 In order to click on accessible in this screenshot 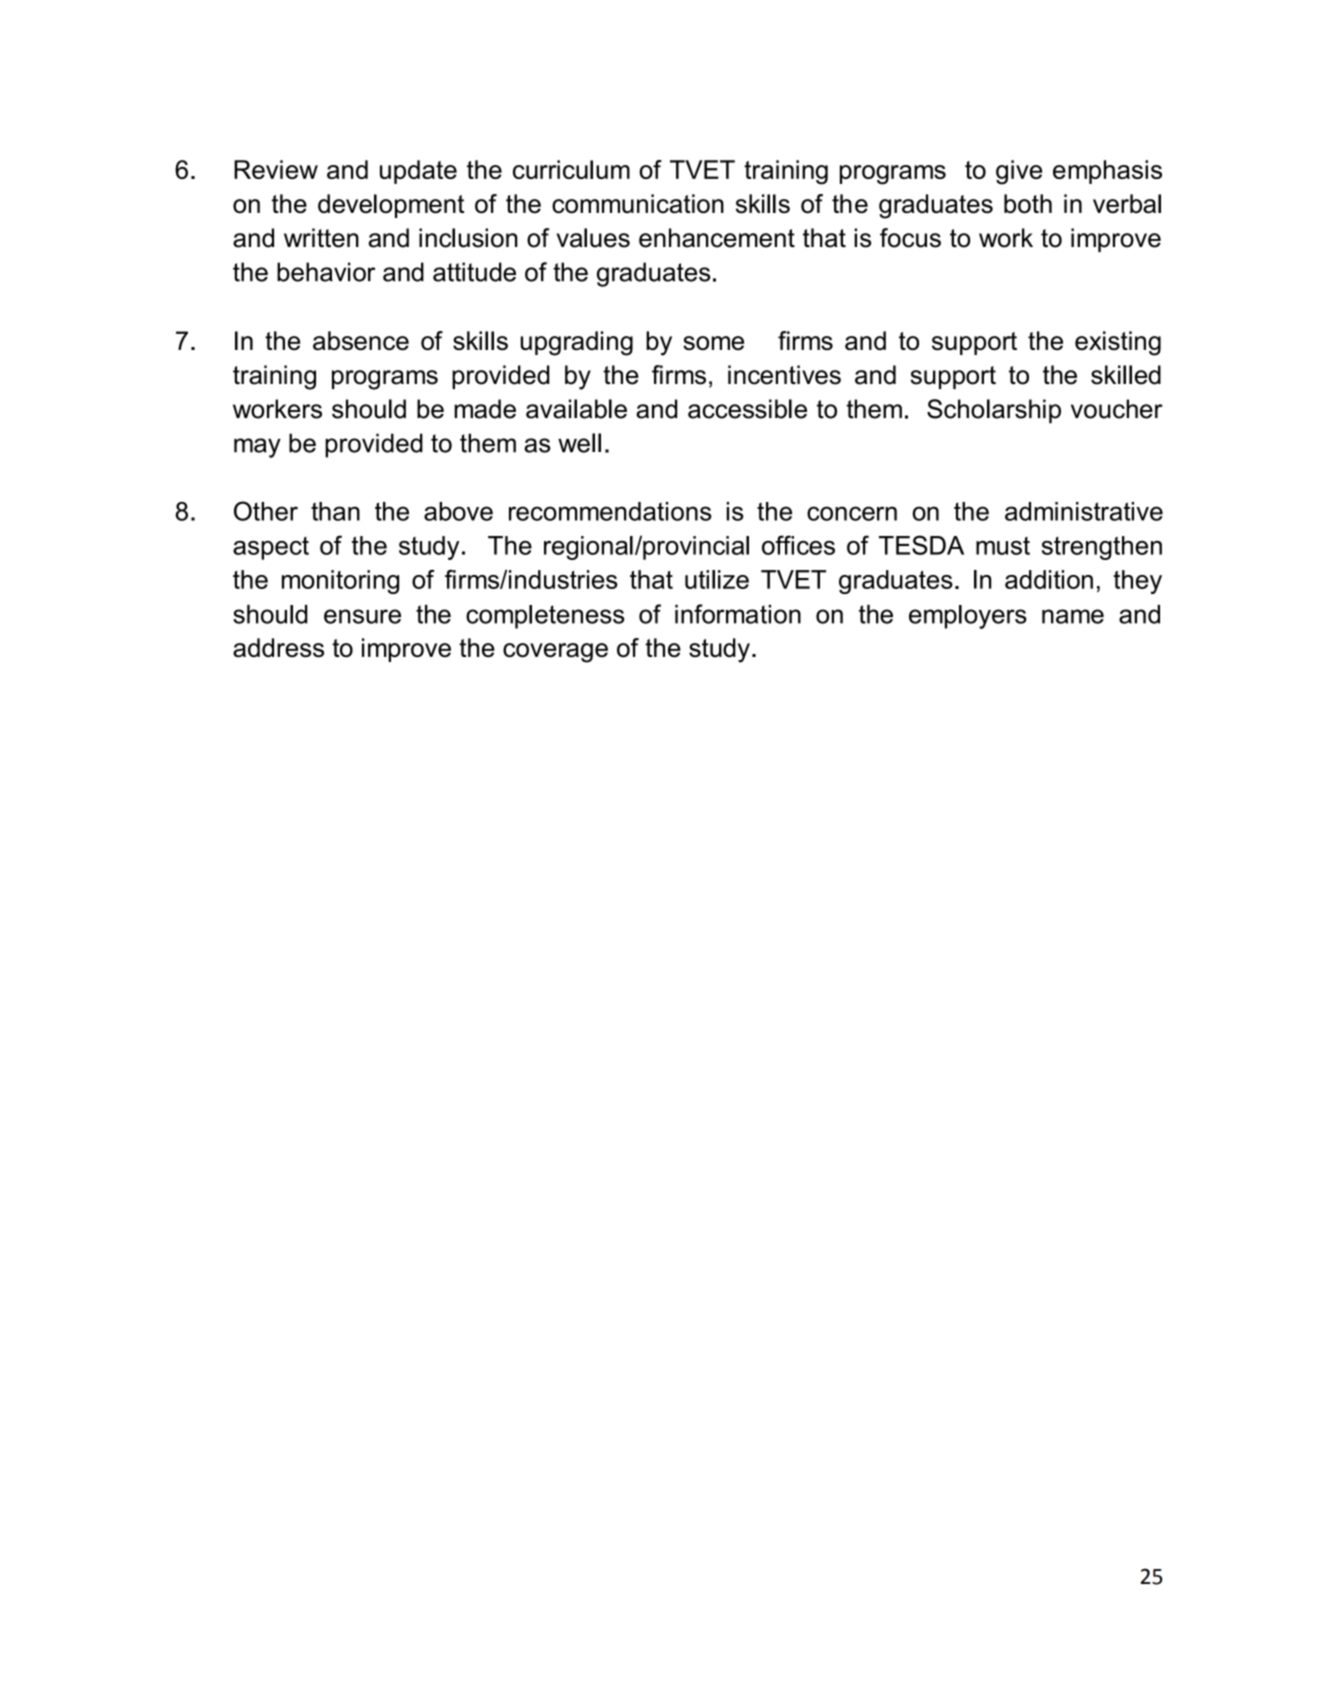, I will do `click(747, 409)`.
